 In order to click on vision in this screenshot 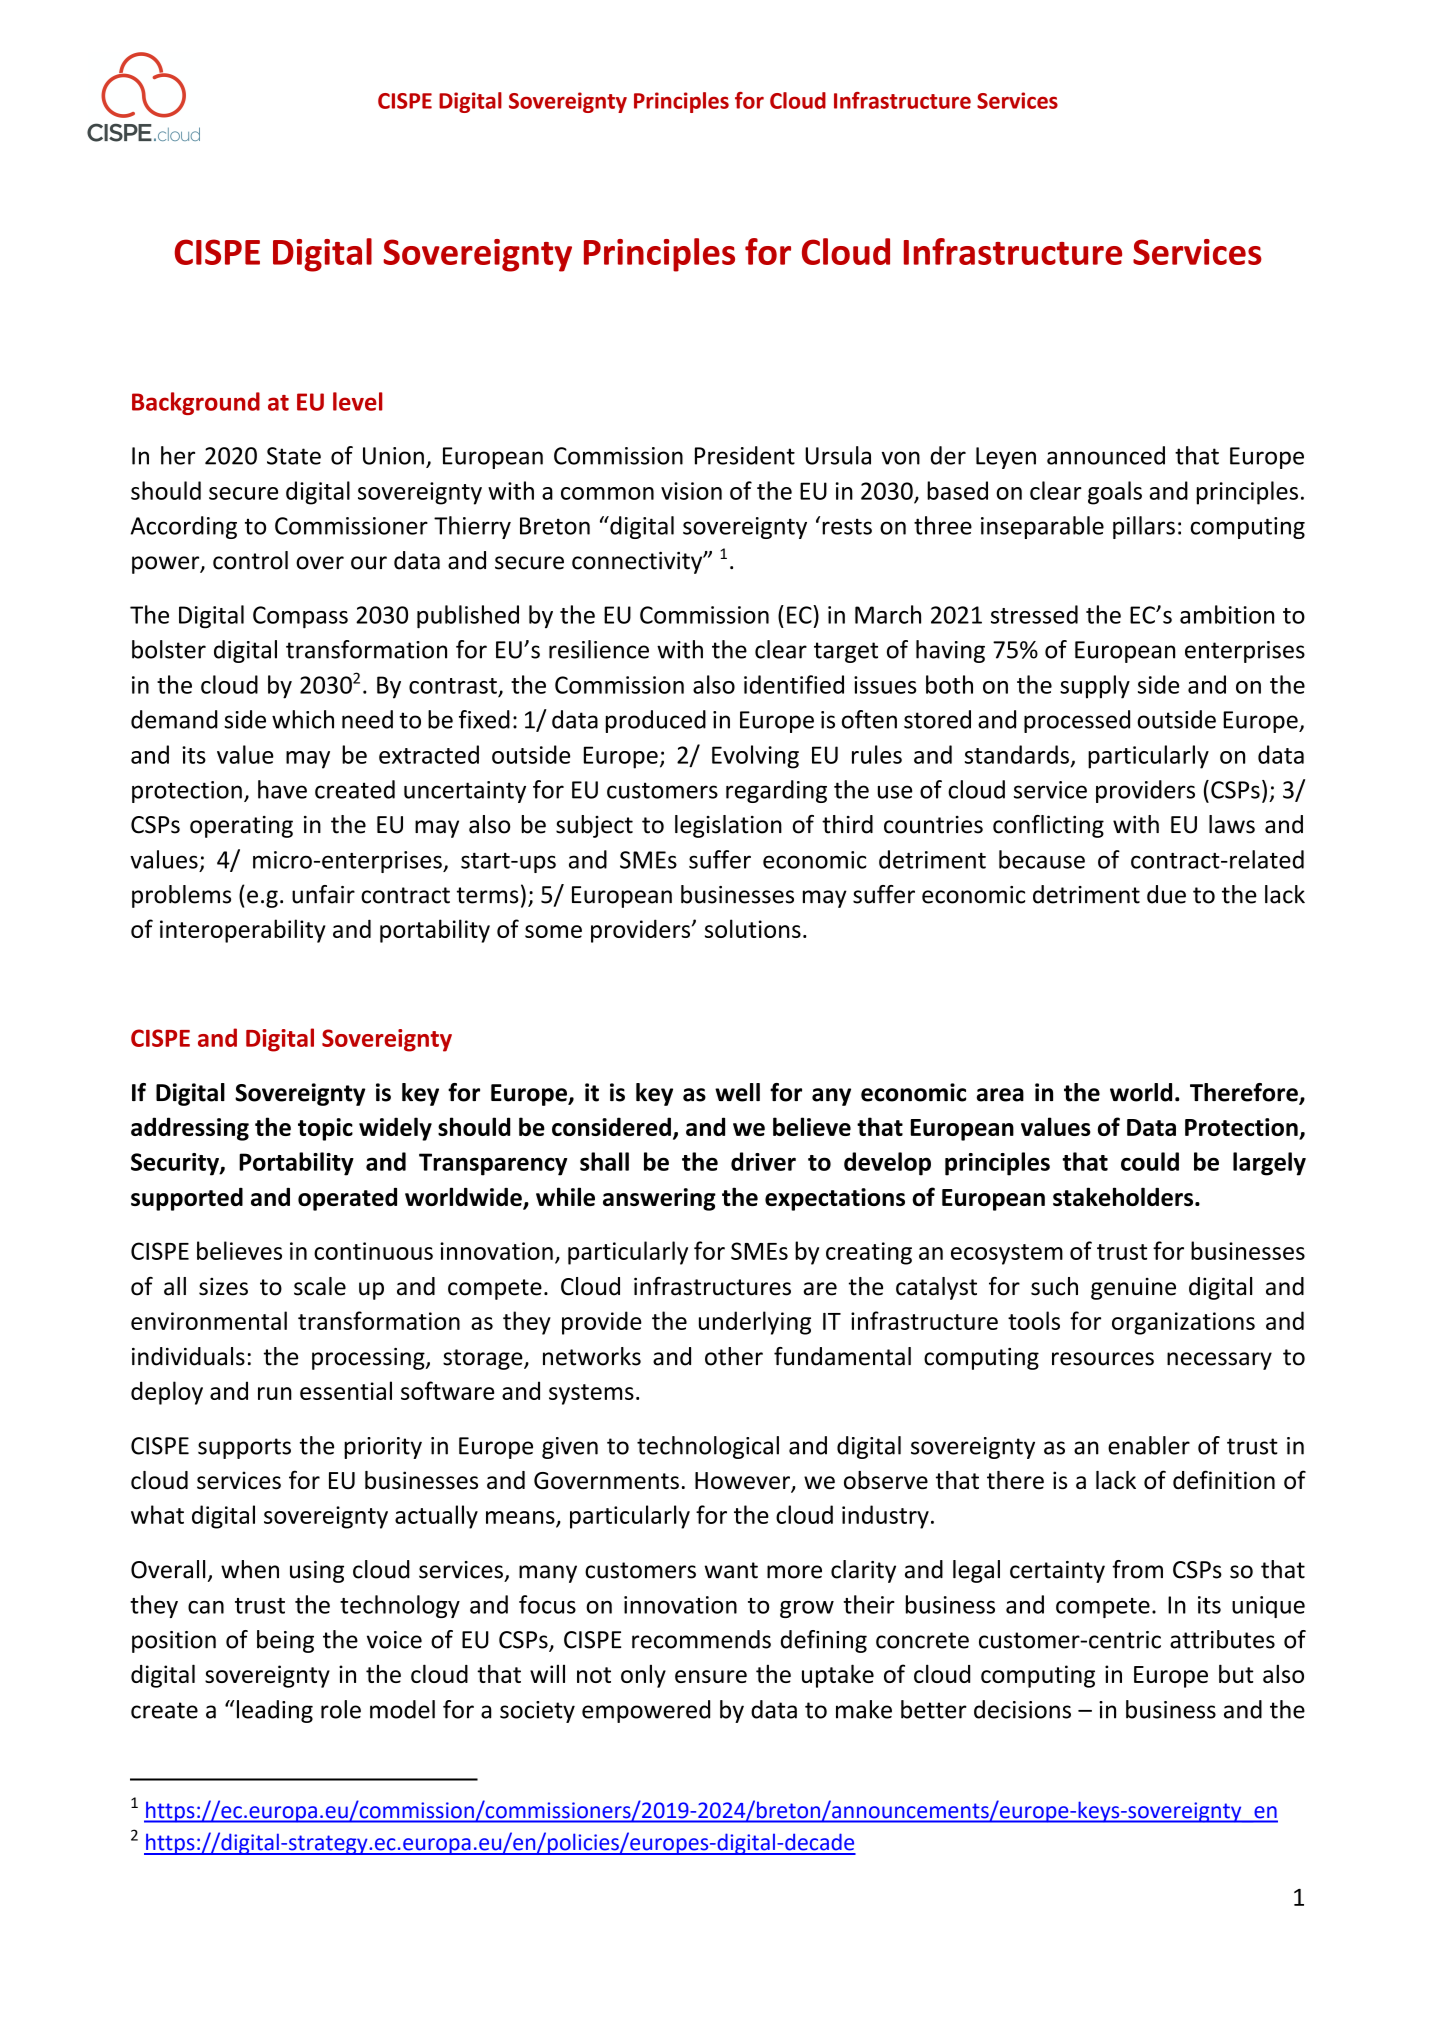, I will do `click(691, 491)`.
